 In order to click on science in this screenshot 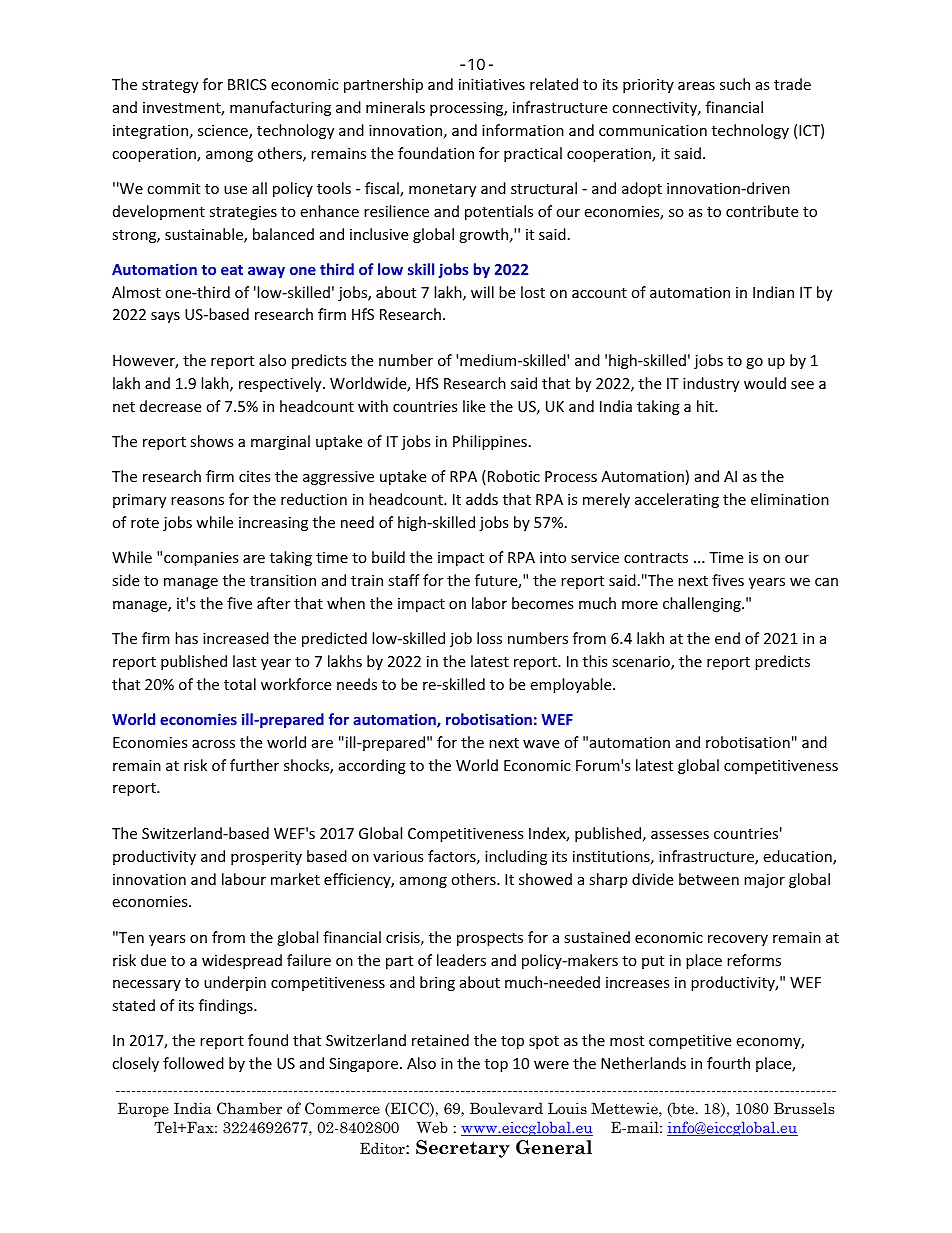, I will do `click(224, 132)`.
